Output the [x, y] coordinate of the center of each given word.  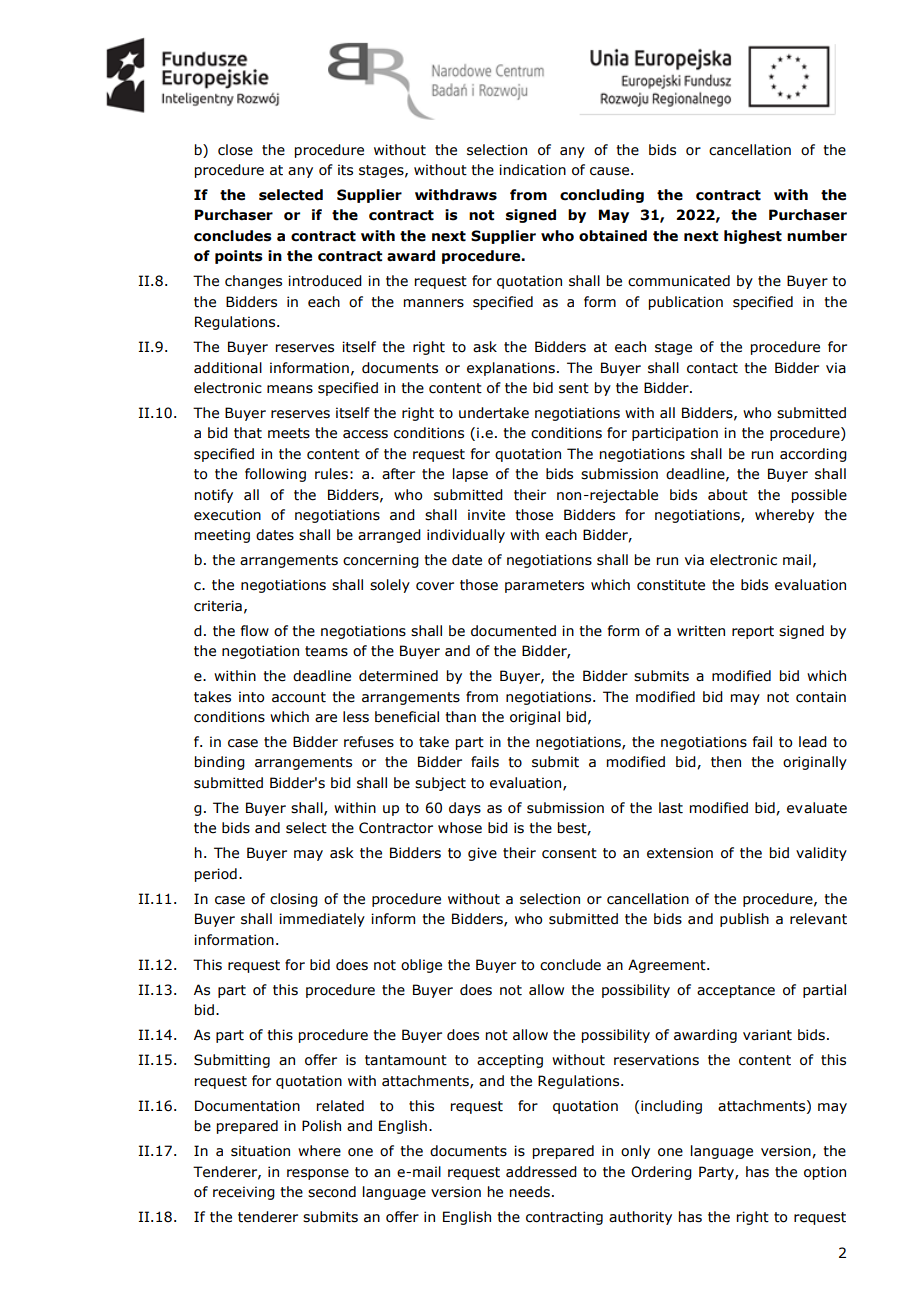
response [318, 1174]
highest [753, 237]
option [825, 1173]
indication [532, 170]
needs [530, 1192]
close [235, 150]
